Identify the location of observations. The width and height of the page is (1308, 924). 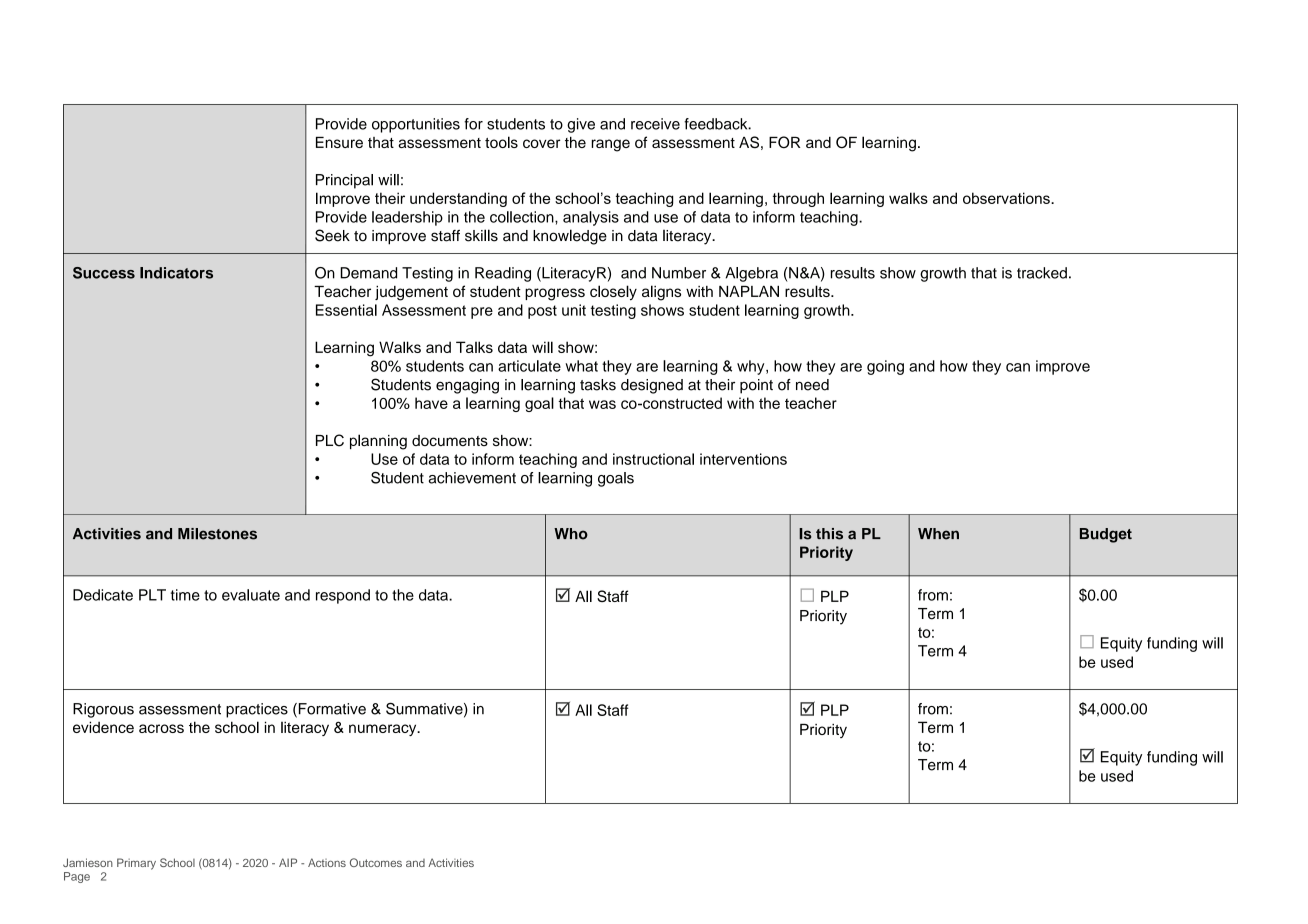
(1007, 198).
